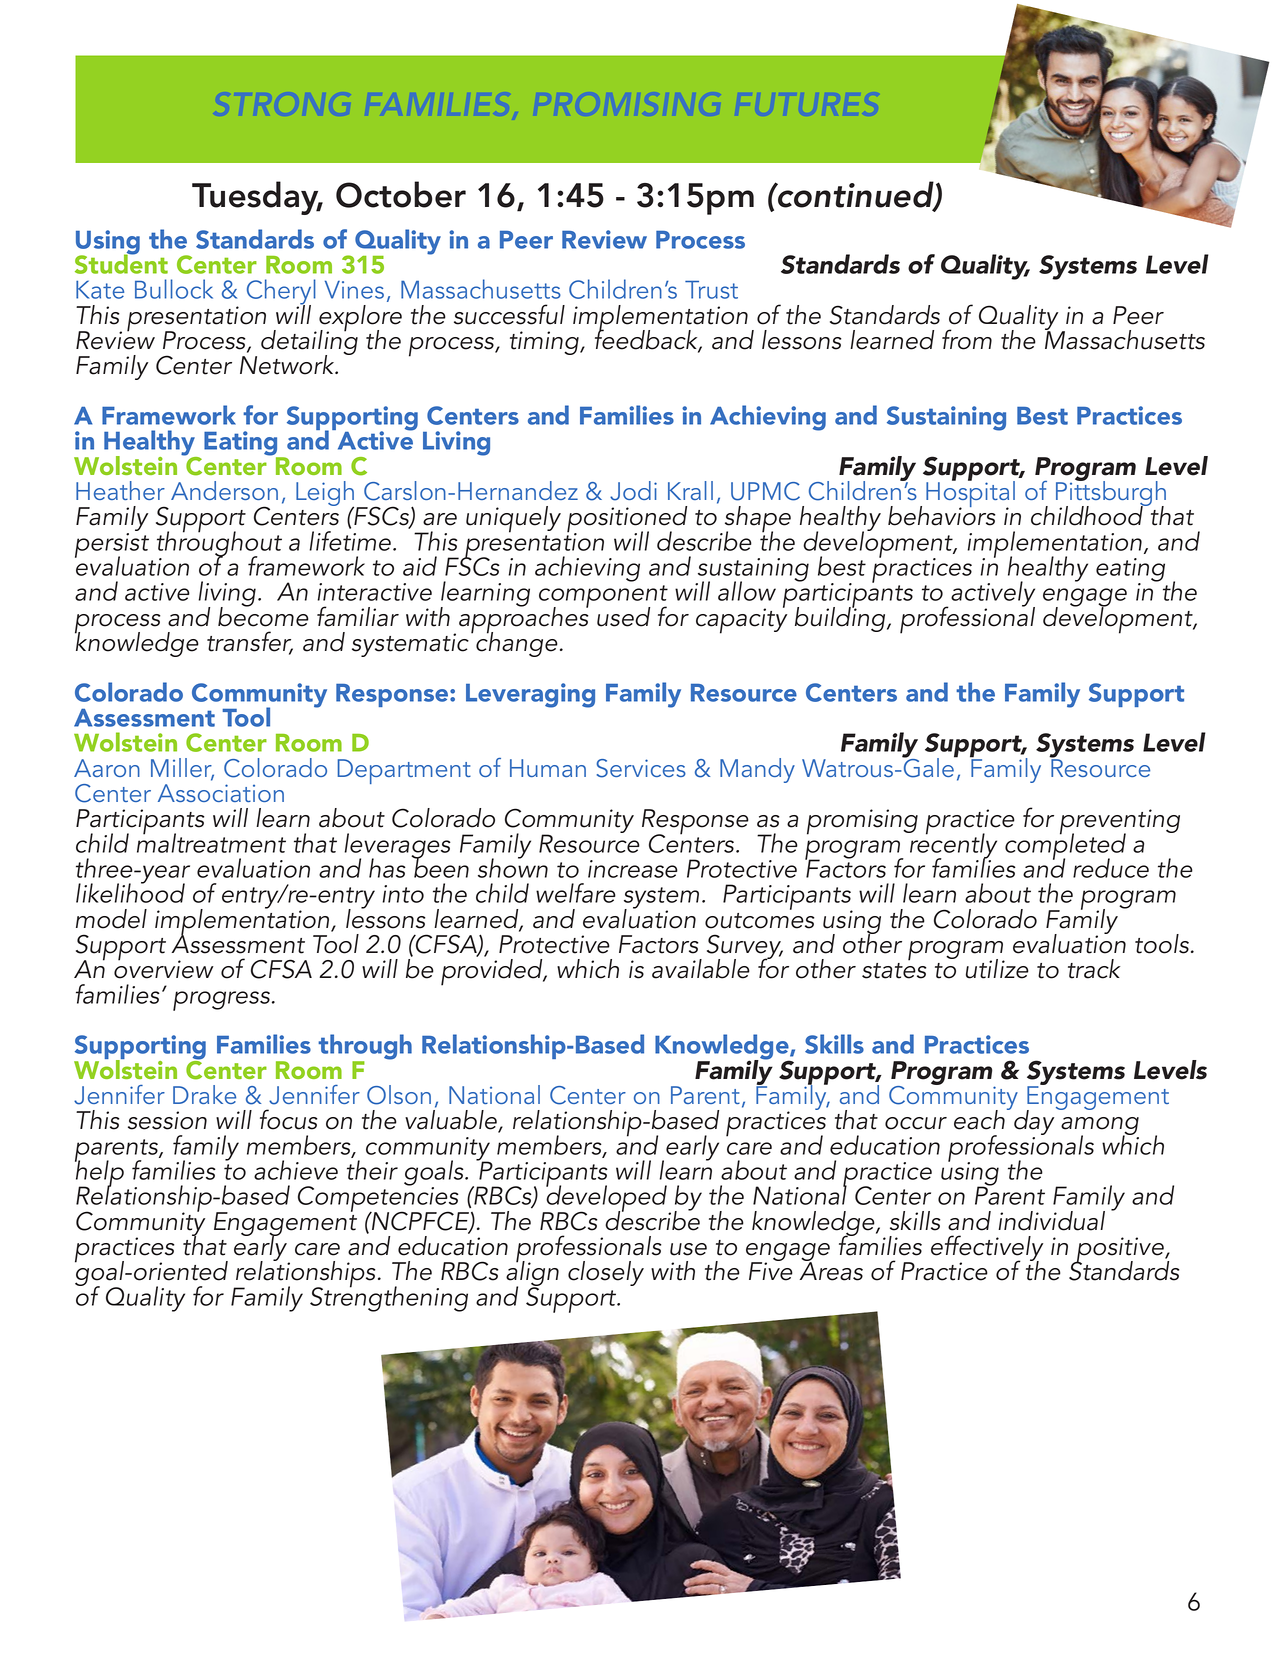  I want to click on Anderson, so click(224, 490).
